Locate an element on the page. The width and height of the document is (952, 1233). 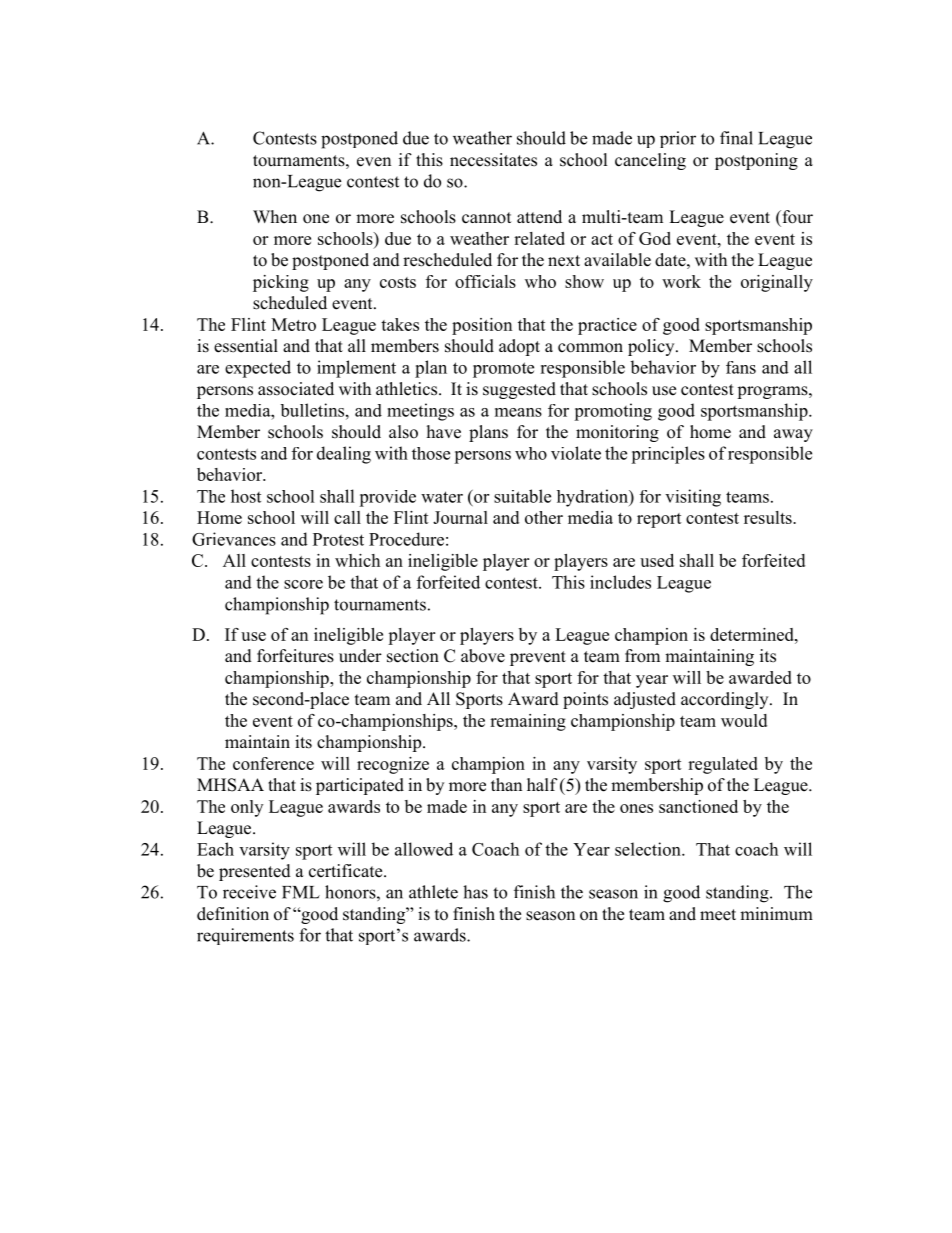
necessitates is located at coordinates (493, 160).
